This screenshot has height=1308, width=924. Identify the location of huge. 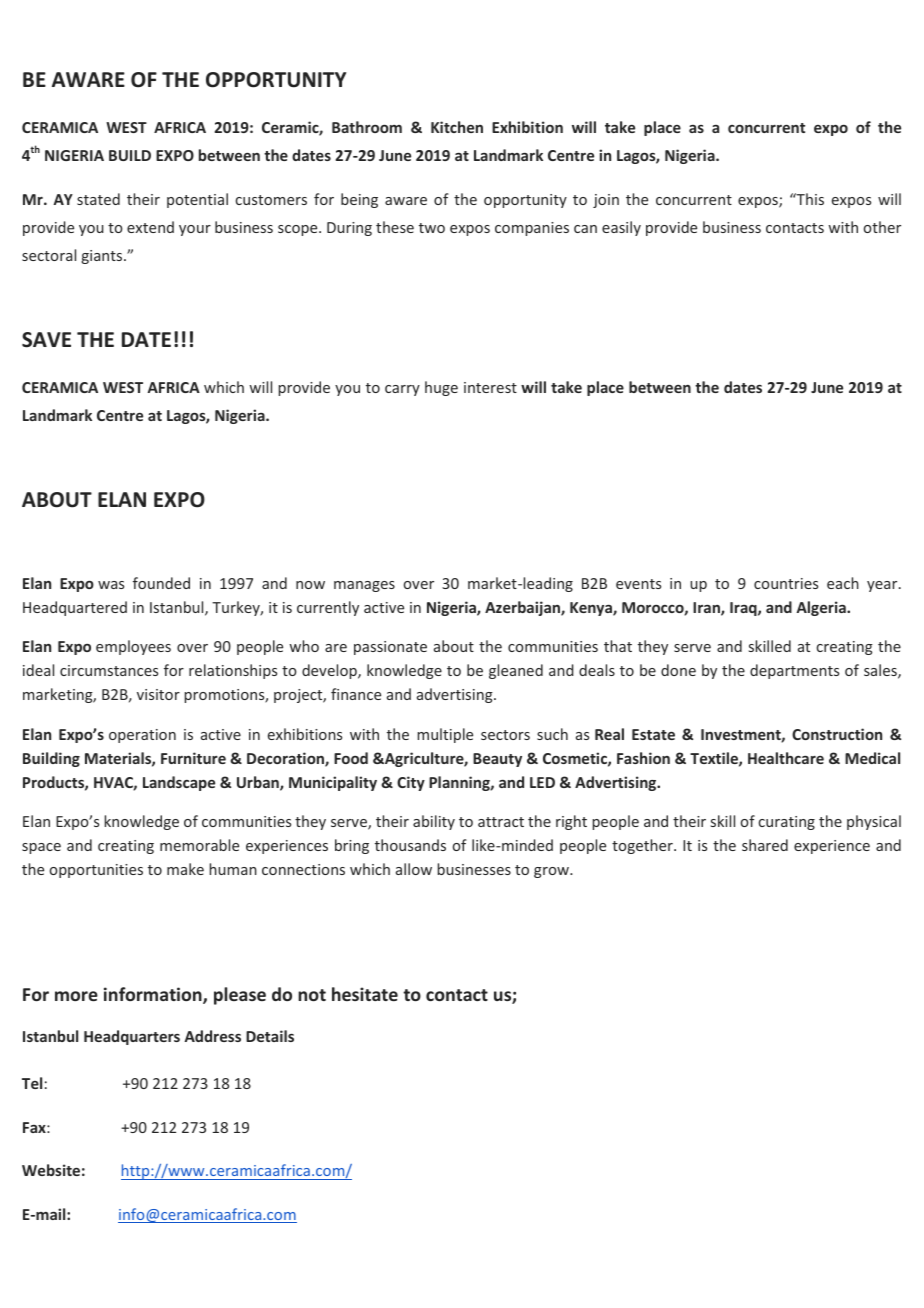
(441, 388).
